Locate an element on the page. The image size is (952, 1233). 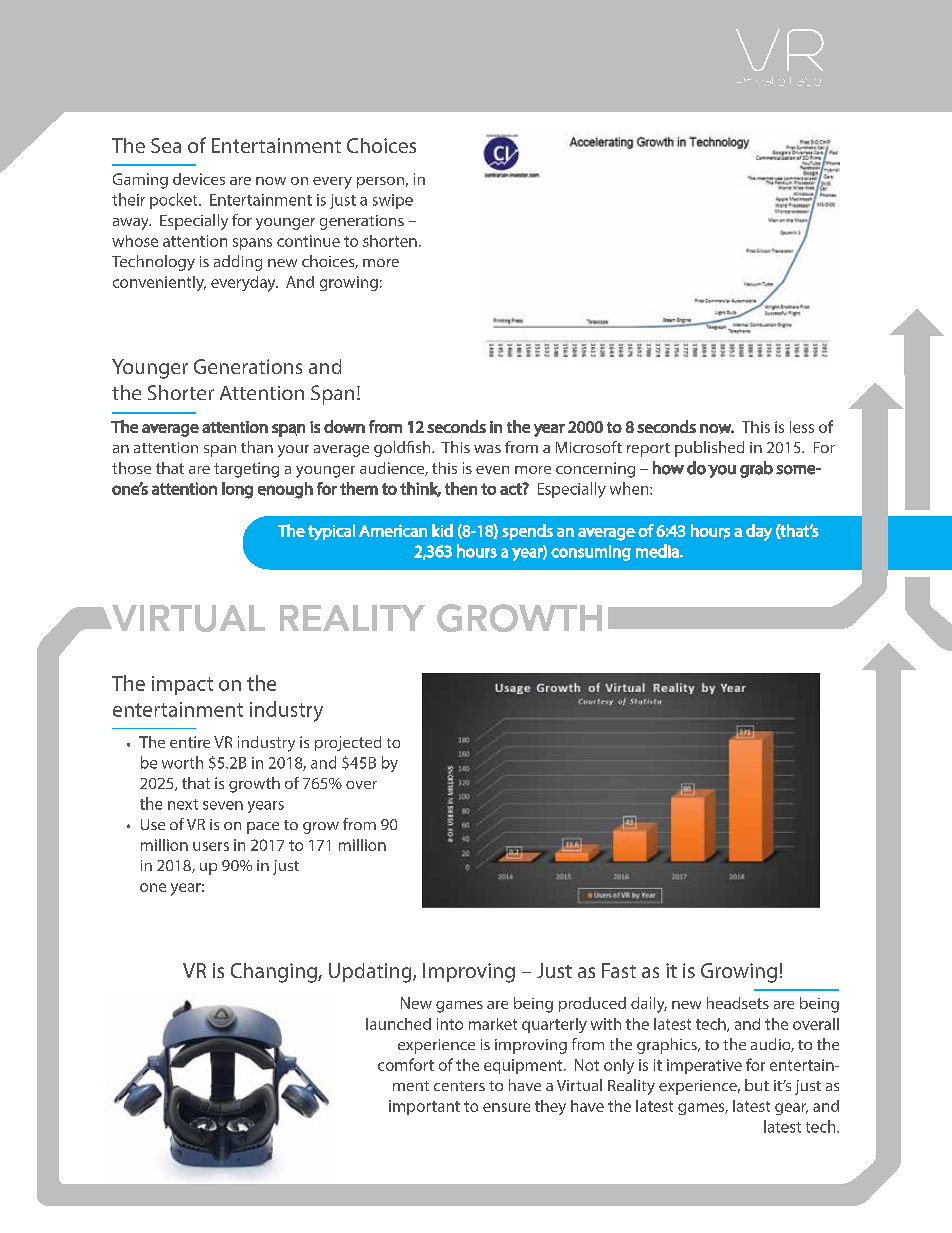
Changing is located at coordinates (275, 973).
